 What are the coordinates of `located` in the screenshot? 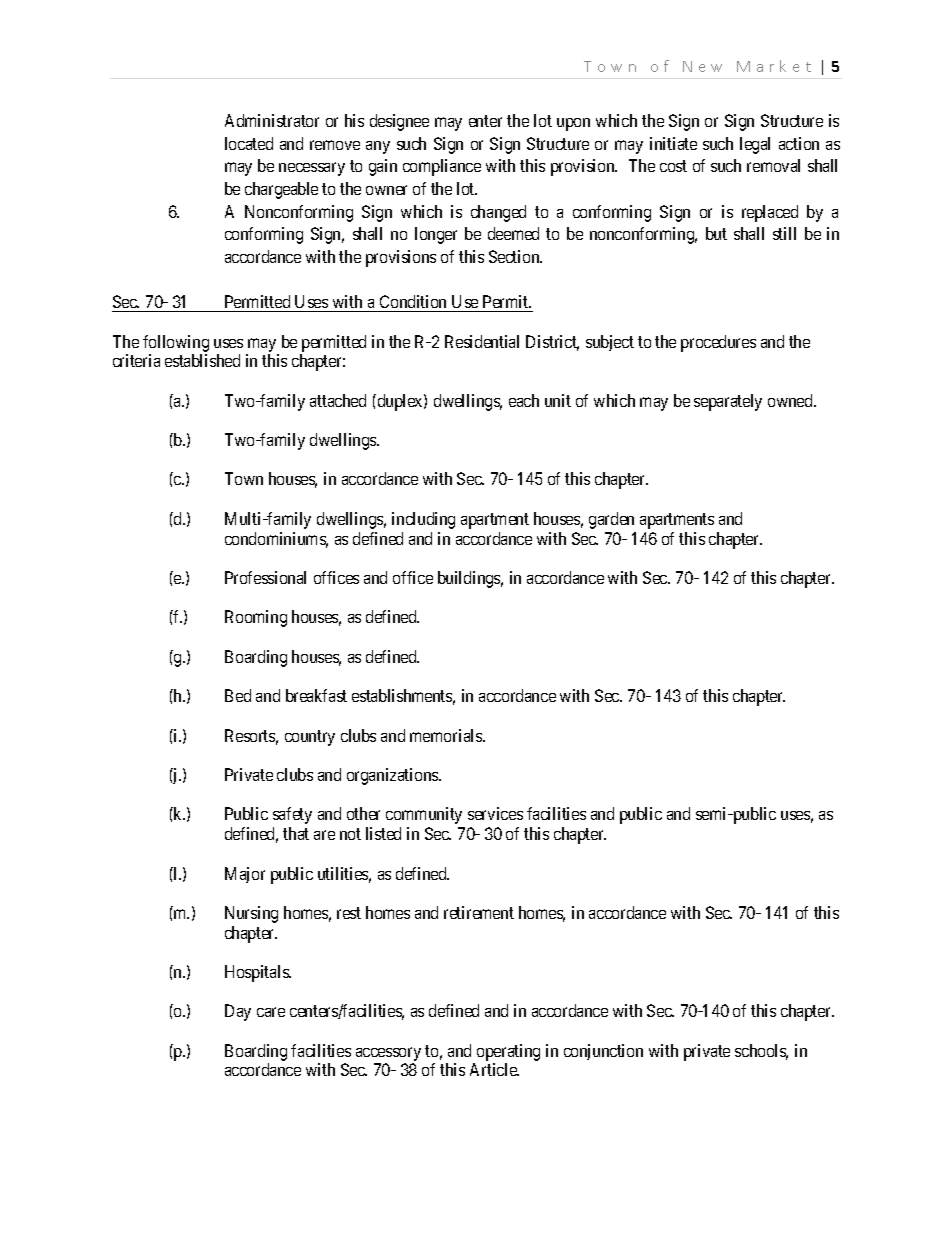 It's located at (249, 143).
